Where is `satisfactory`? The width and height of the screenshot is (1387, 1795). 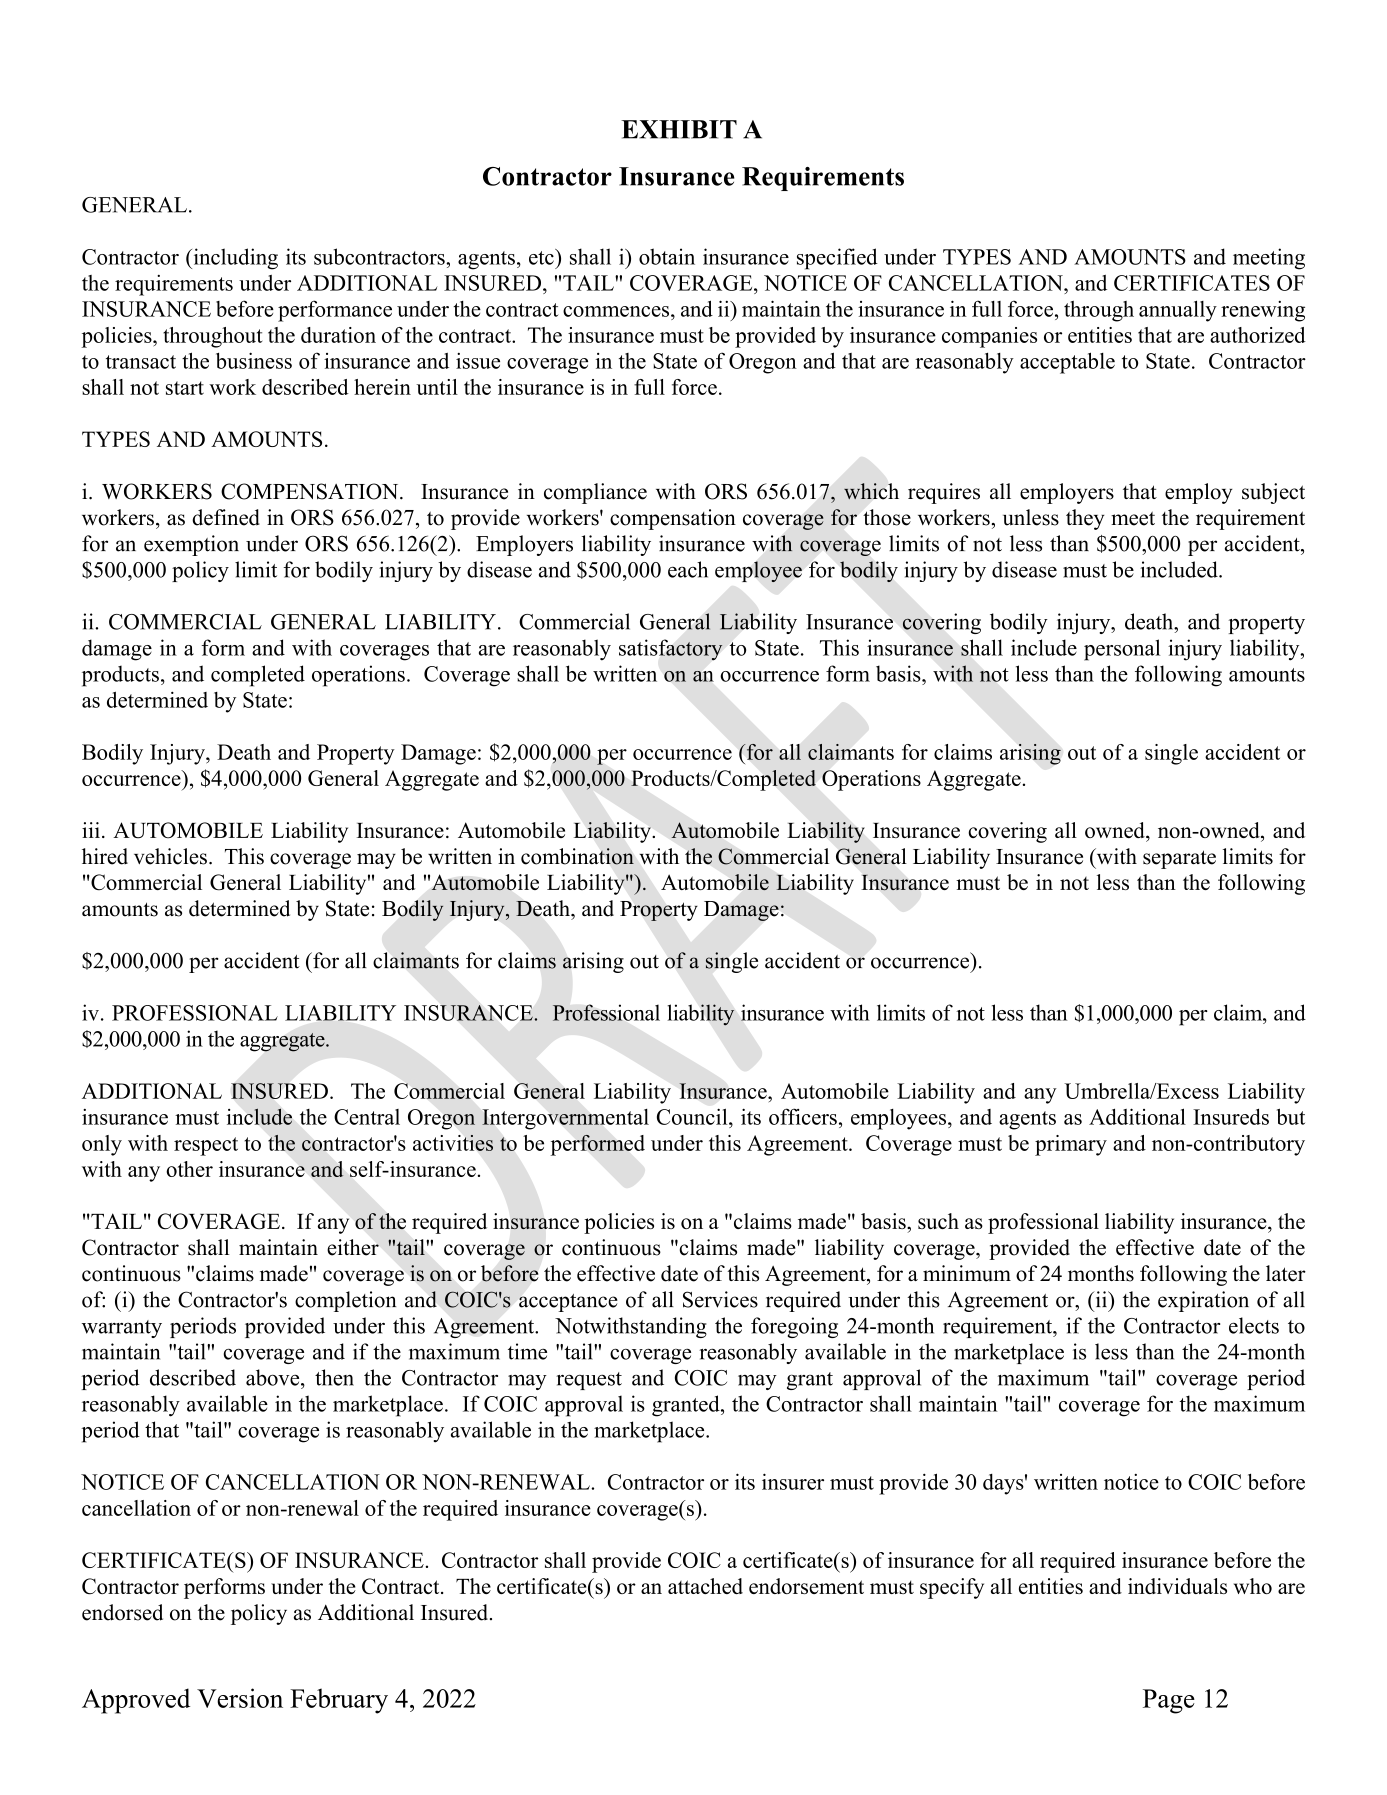 satisfactory is located at coordinates (671, 650).
